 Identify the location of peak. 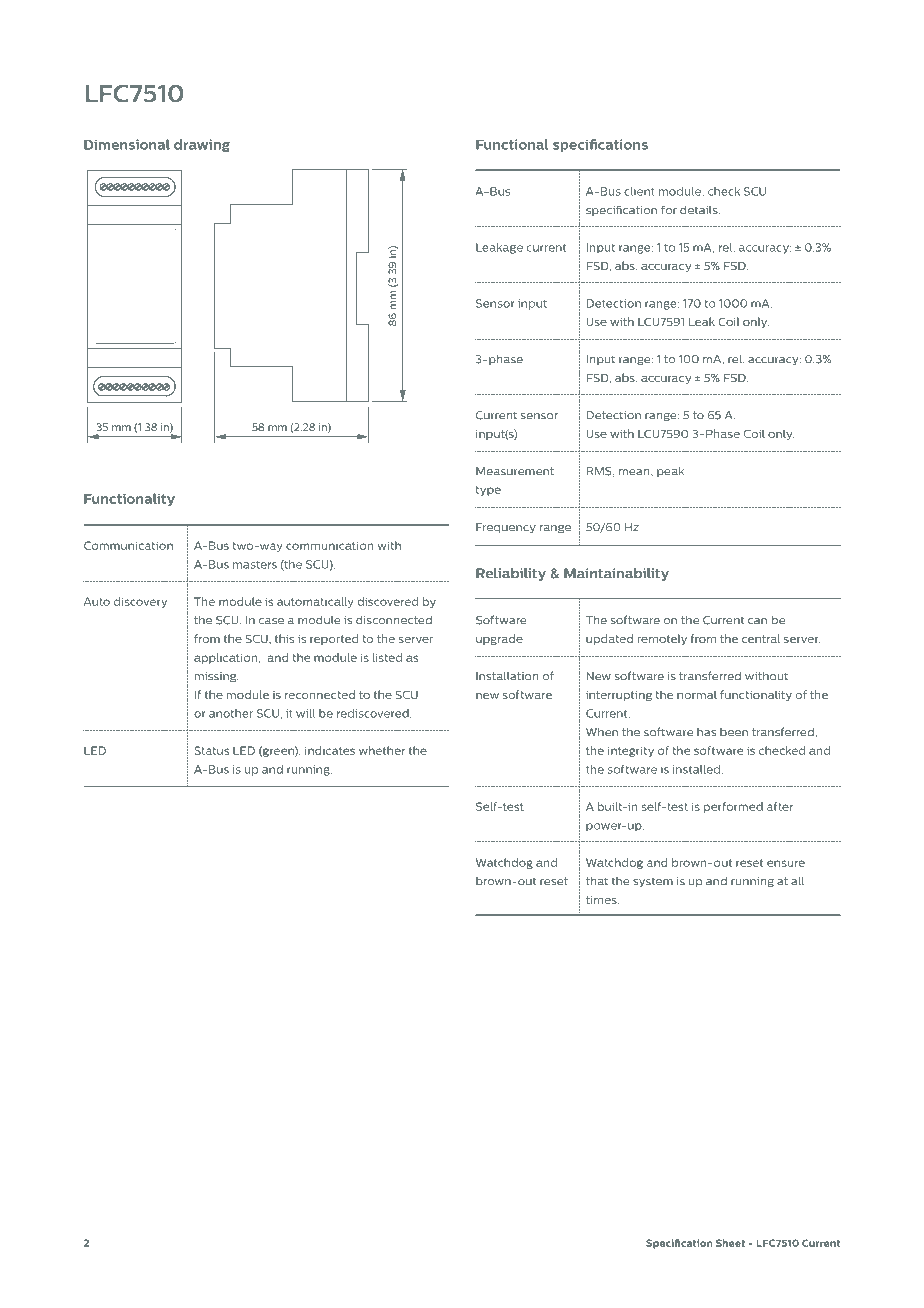
(670, 471).
